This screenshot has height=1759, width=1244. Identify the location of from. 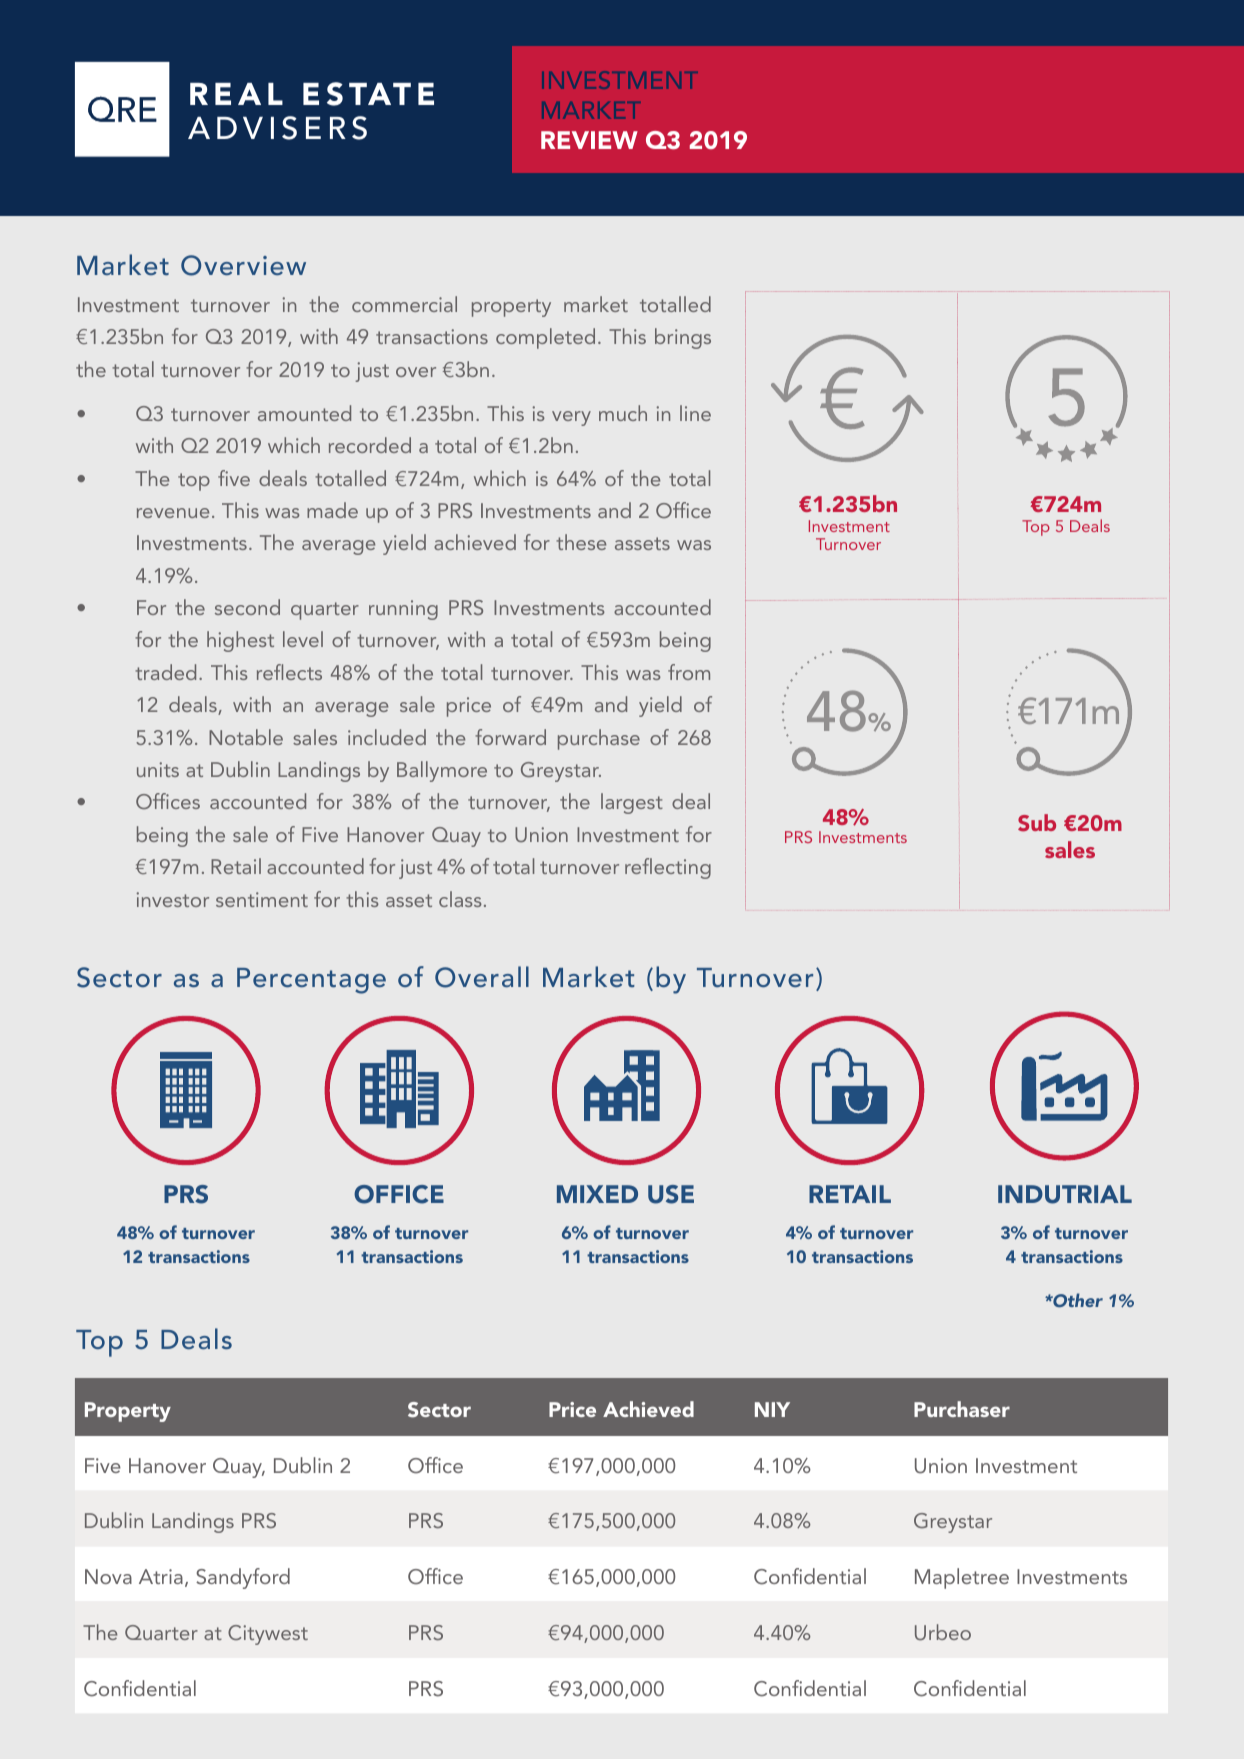
(689, 672).
